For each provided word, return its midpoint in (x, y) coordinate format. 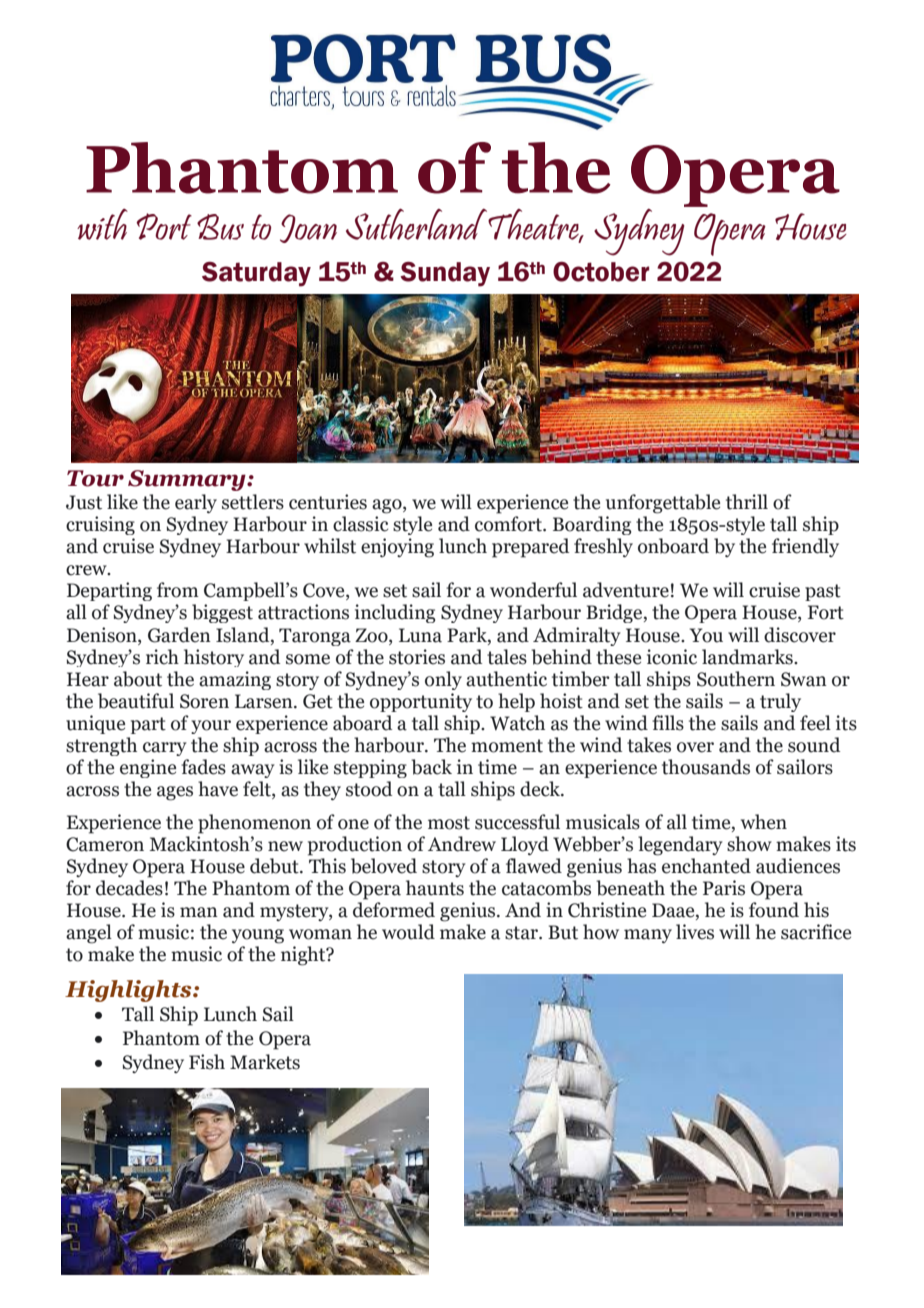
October (601, 272)
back (431, 767)
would (408, 932)
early (196, 503)
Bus (220, 227)
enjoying (397, 548)
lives (695, 932)
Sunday (445, 274)
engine (148, 768)
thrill (747, 502)
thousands (706, 767)
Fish (207, 1062)
